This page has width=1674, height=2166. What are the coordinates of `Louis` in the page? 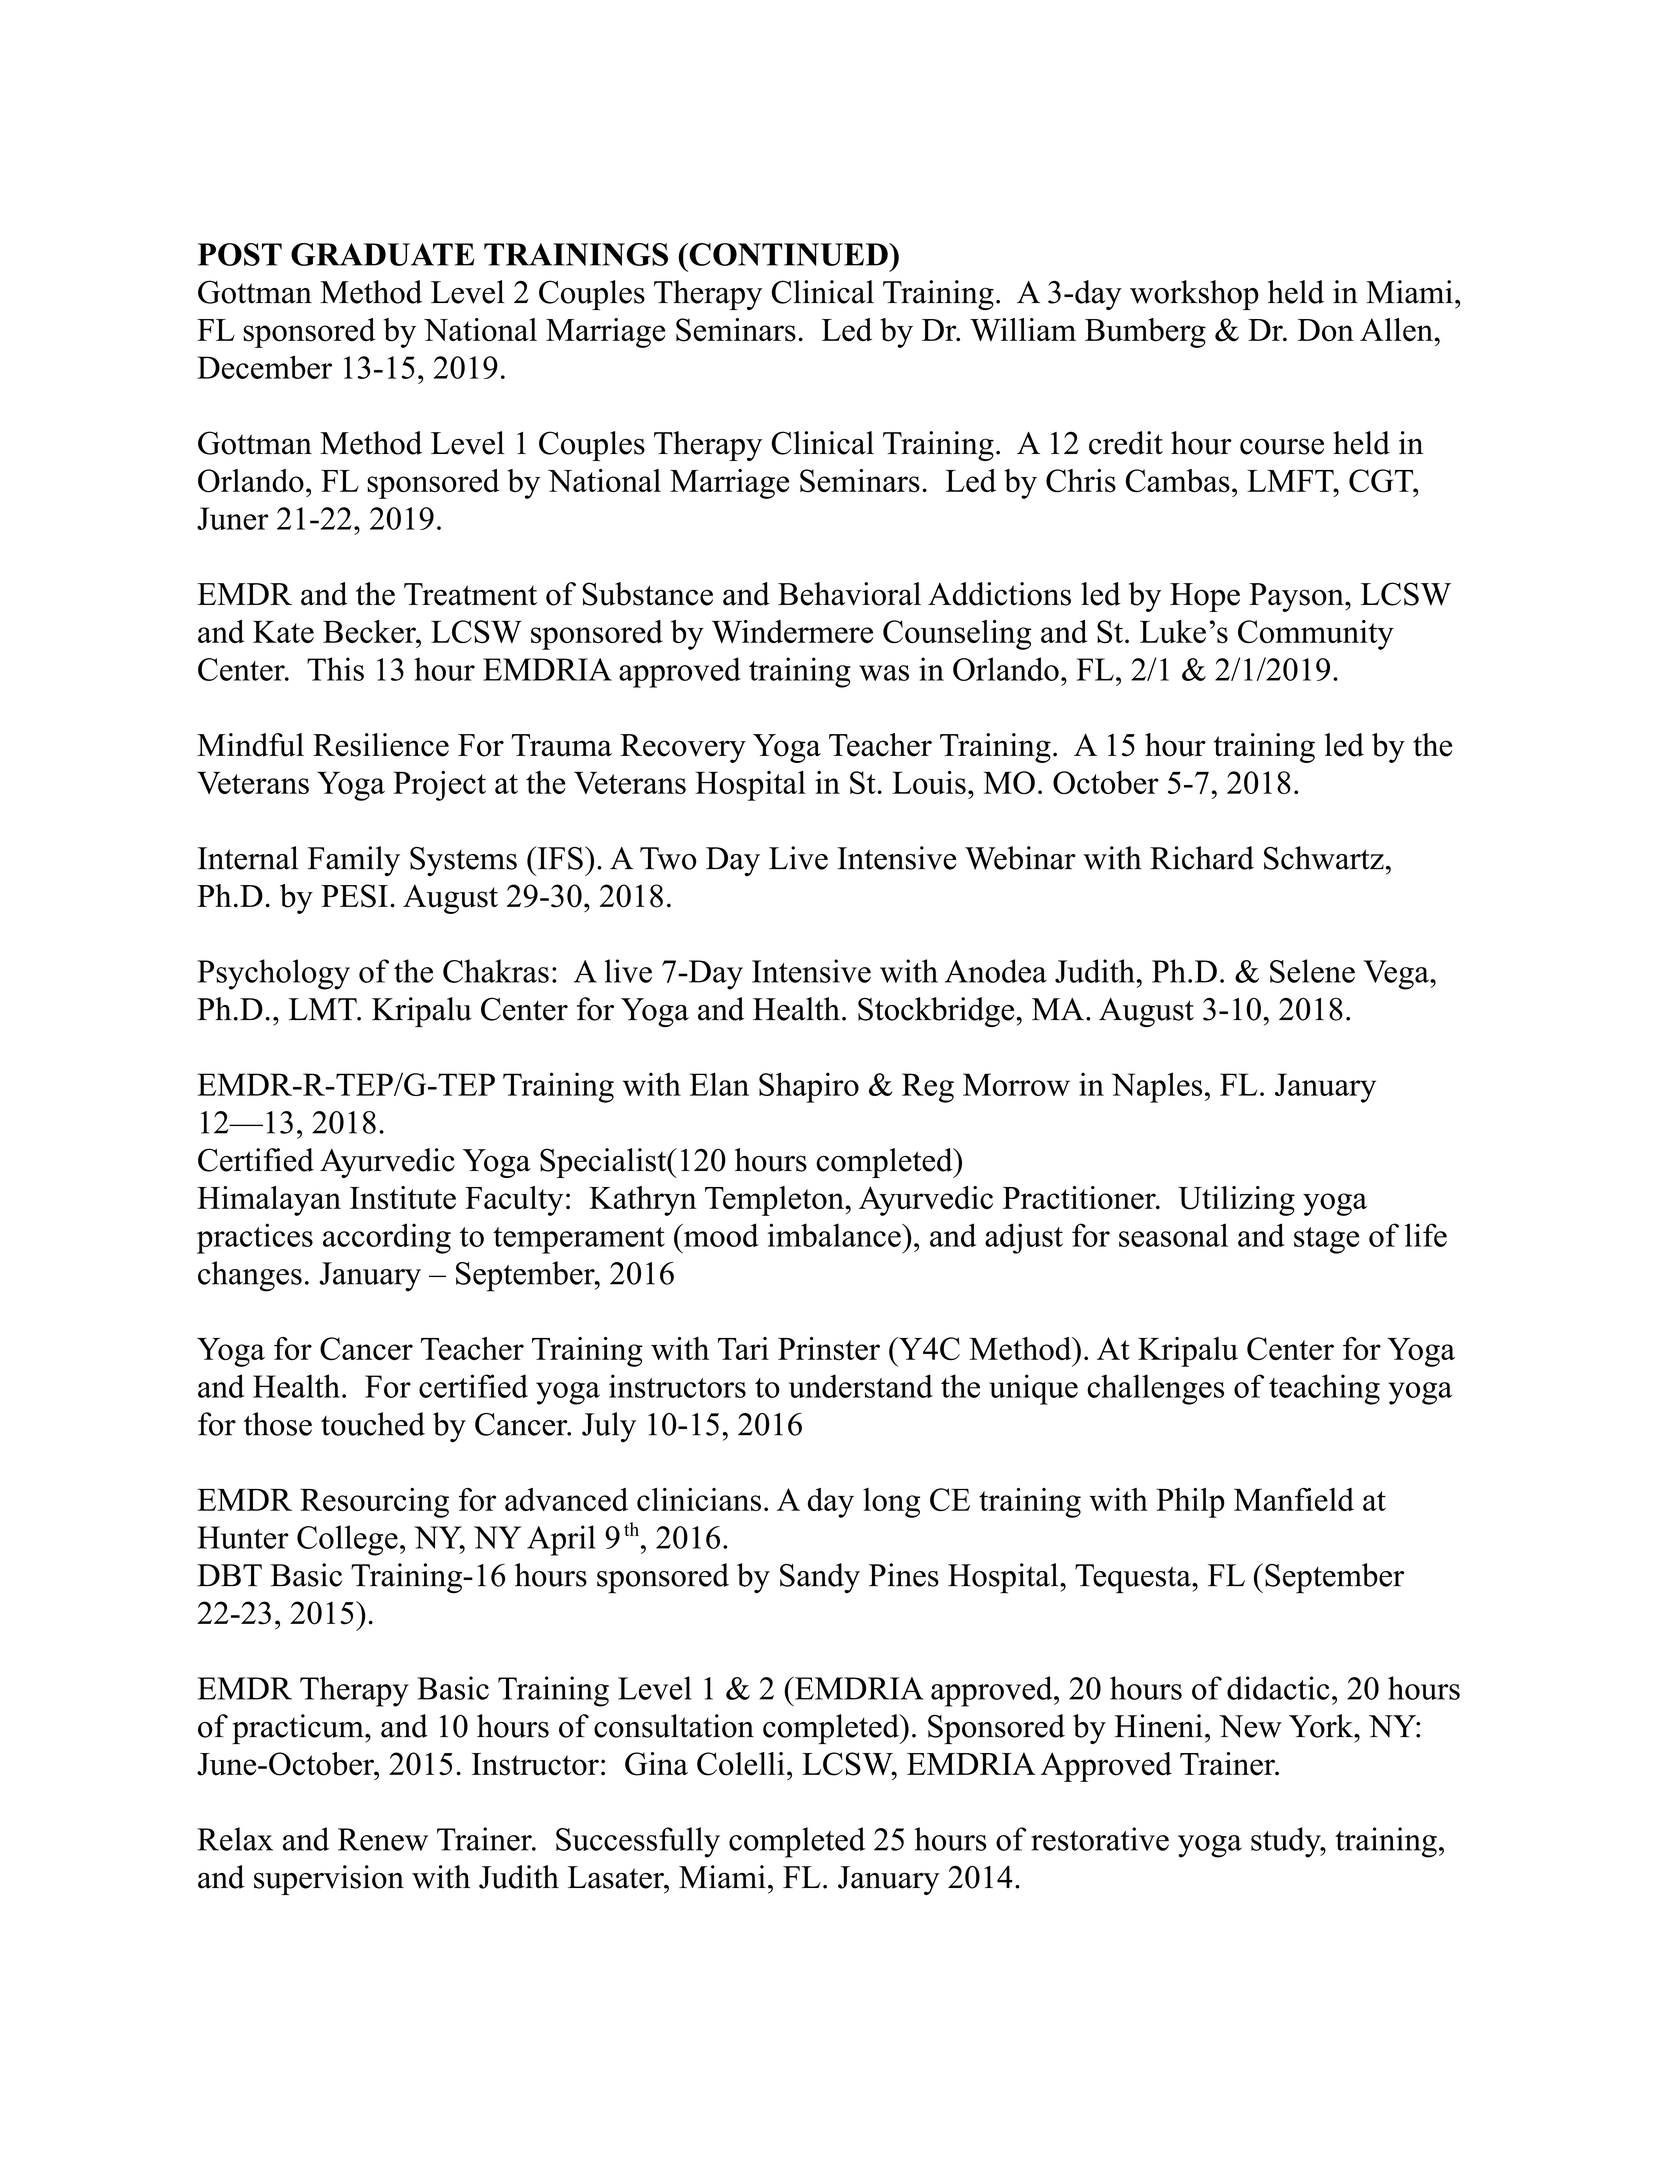 It's located at (929, 782).
